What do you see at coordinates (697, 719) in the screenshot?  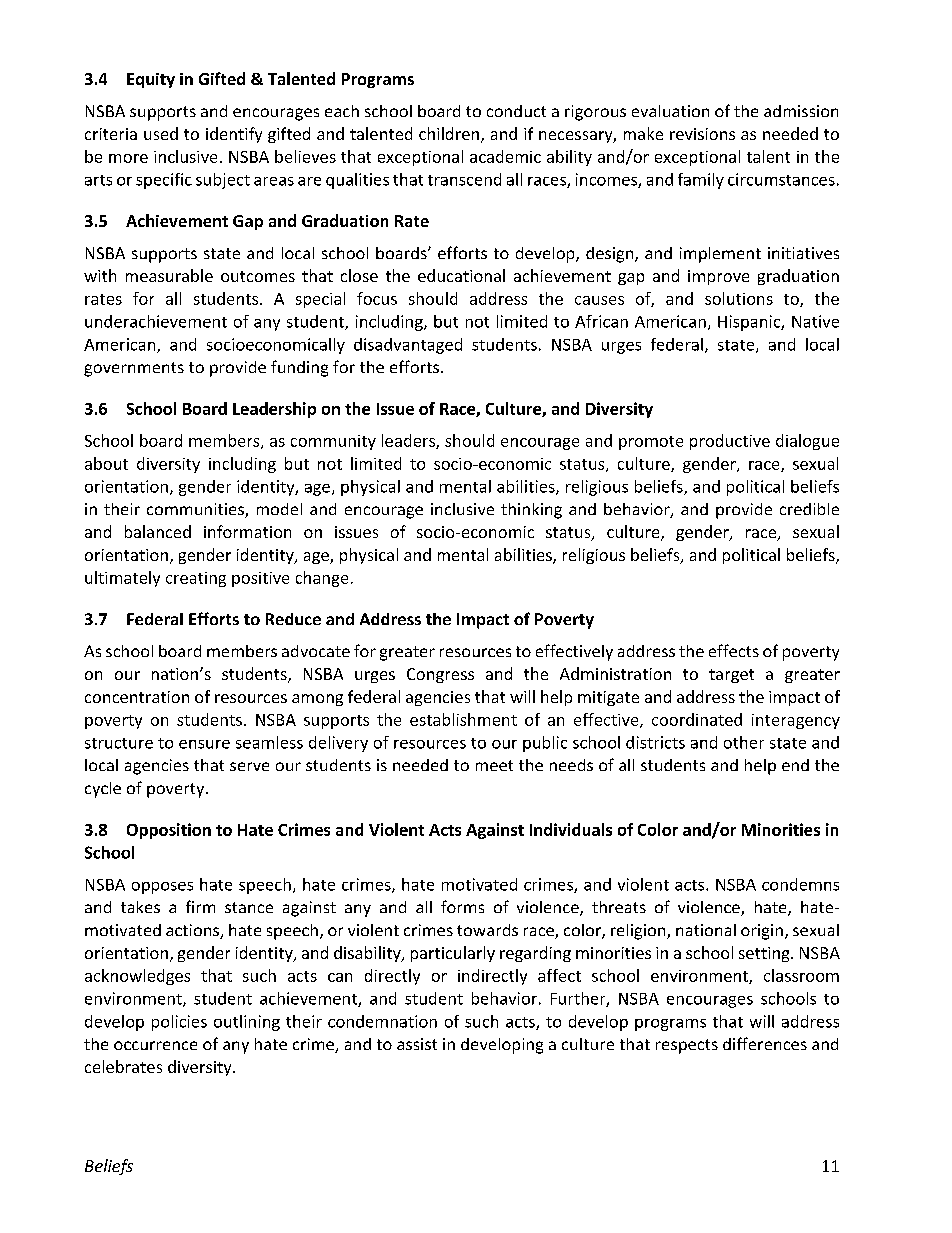 I see `coordinated` at bounding box center [697, 719].
